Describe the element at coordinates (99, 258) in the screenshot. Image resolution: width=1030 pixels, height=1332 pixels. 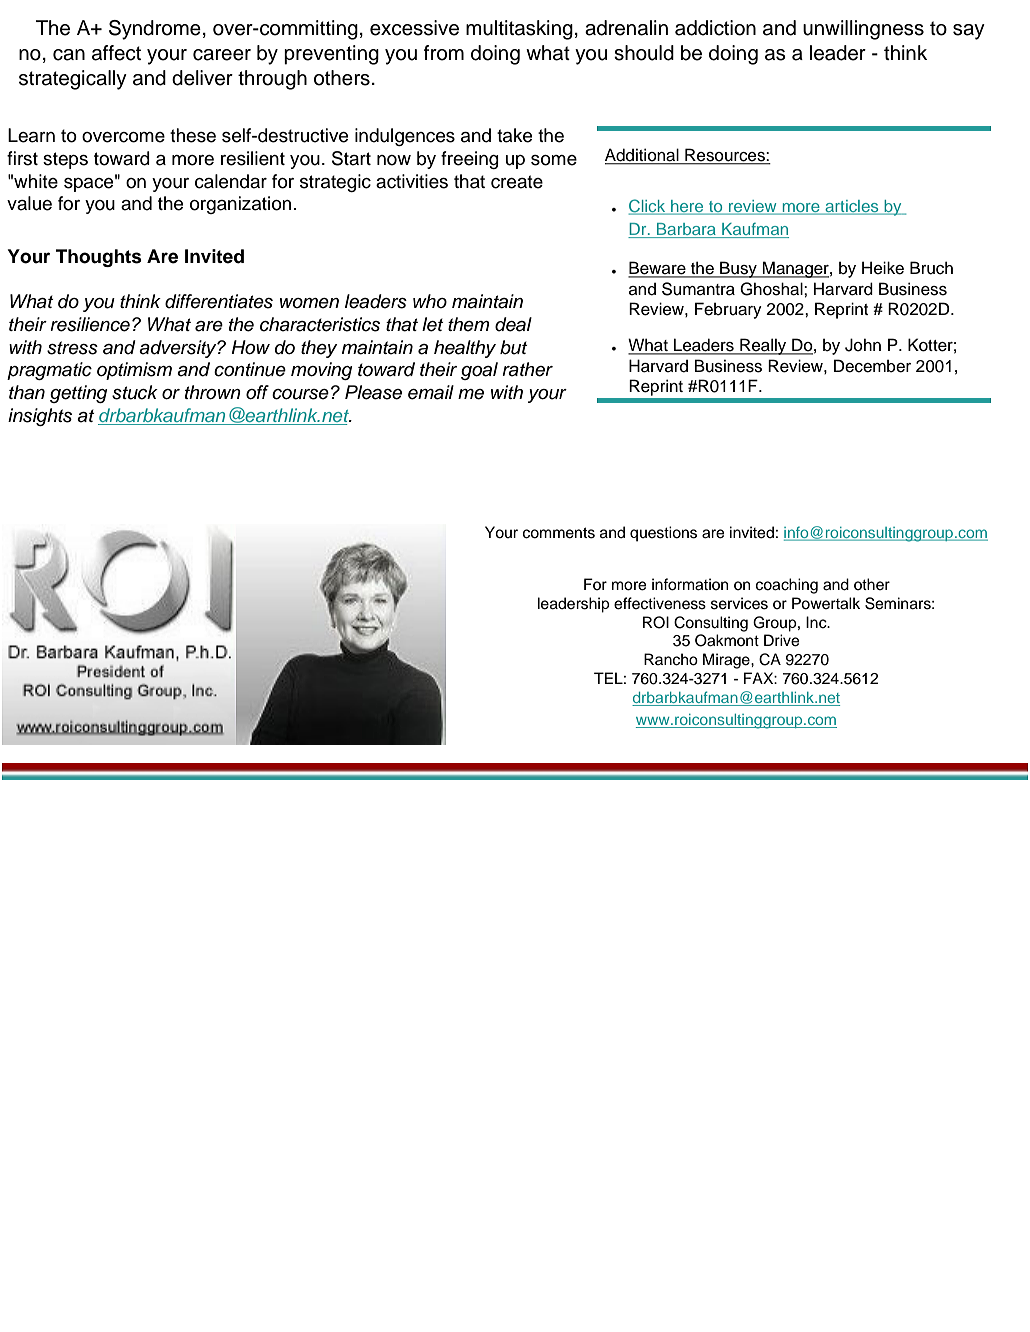
I see `Thoughts` at that location.
